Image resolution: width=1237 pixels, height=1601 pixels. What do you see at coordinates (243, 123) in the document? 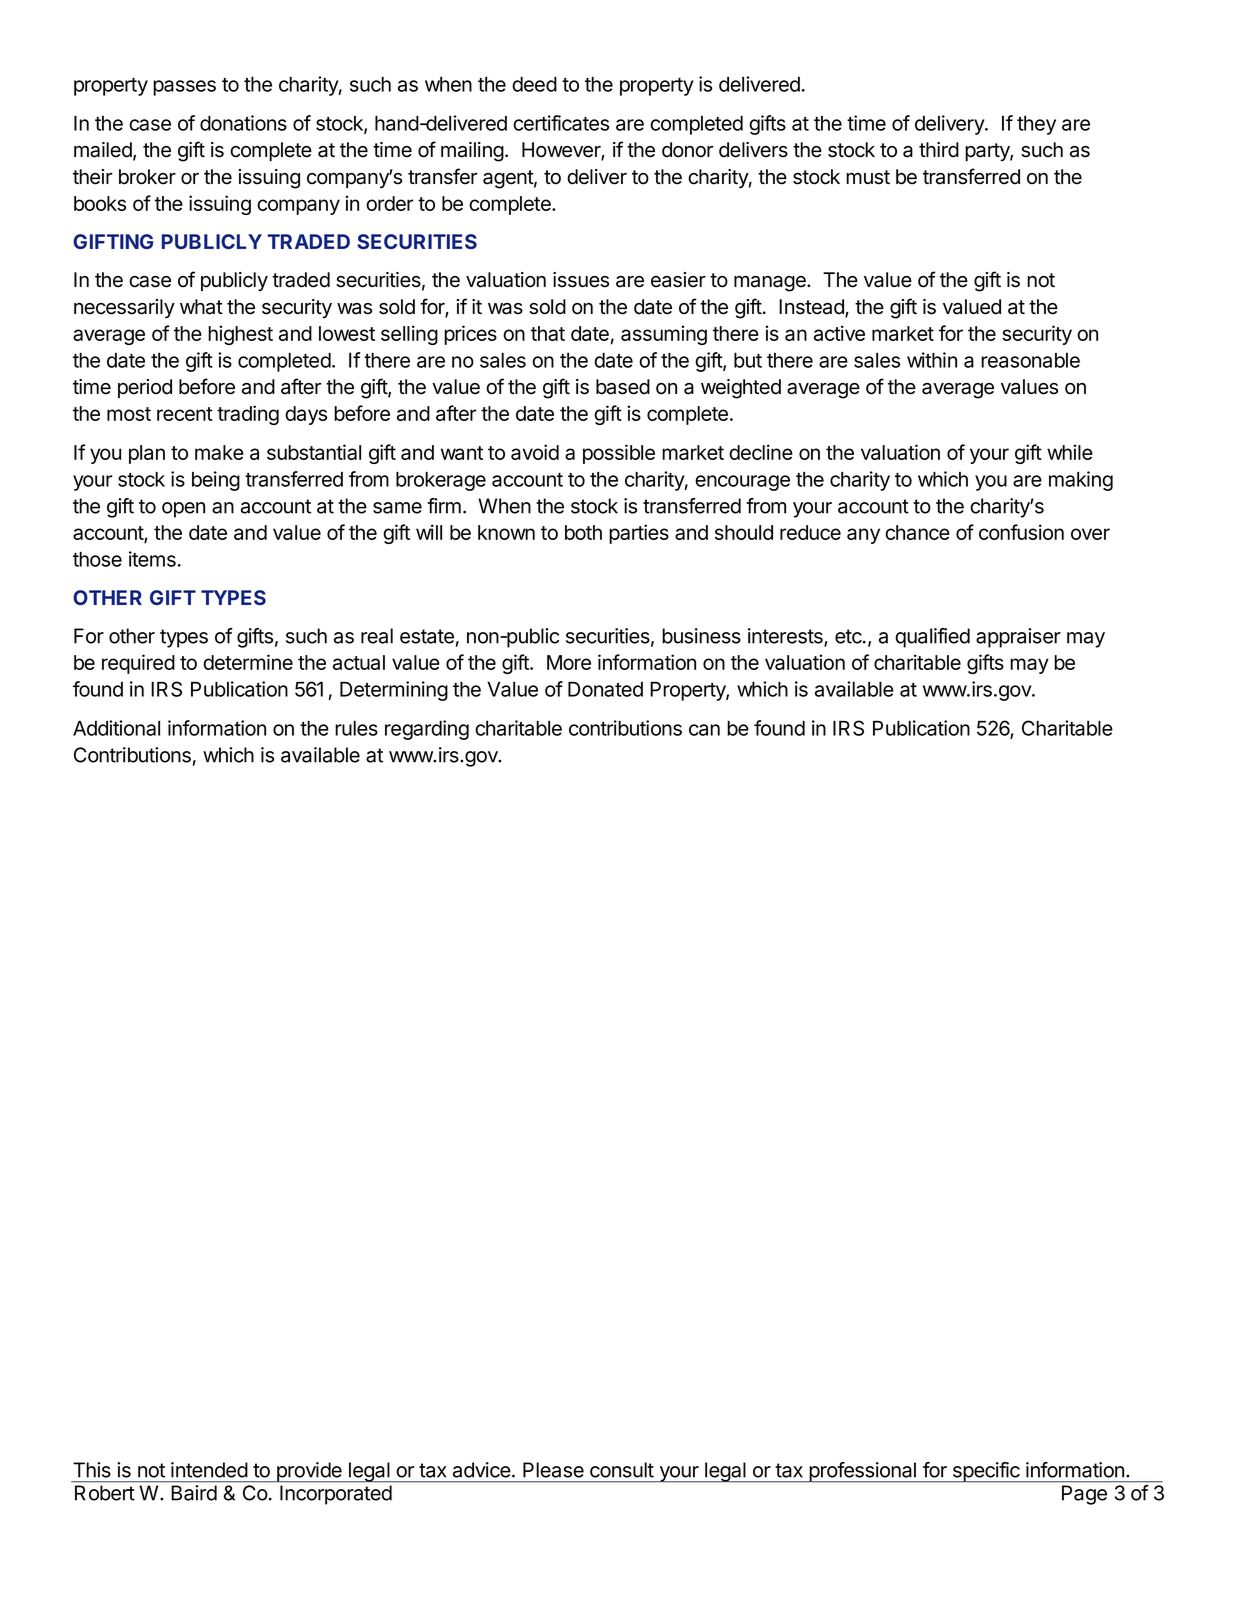
I see `donations` at bounding box center [243, 123].
